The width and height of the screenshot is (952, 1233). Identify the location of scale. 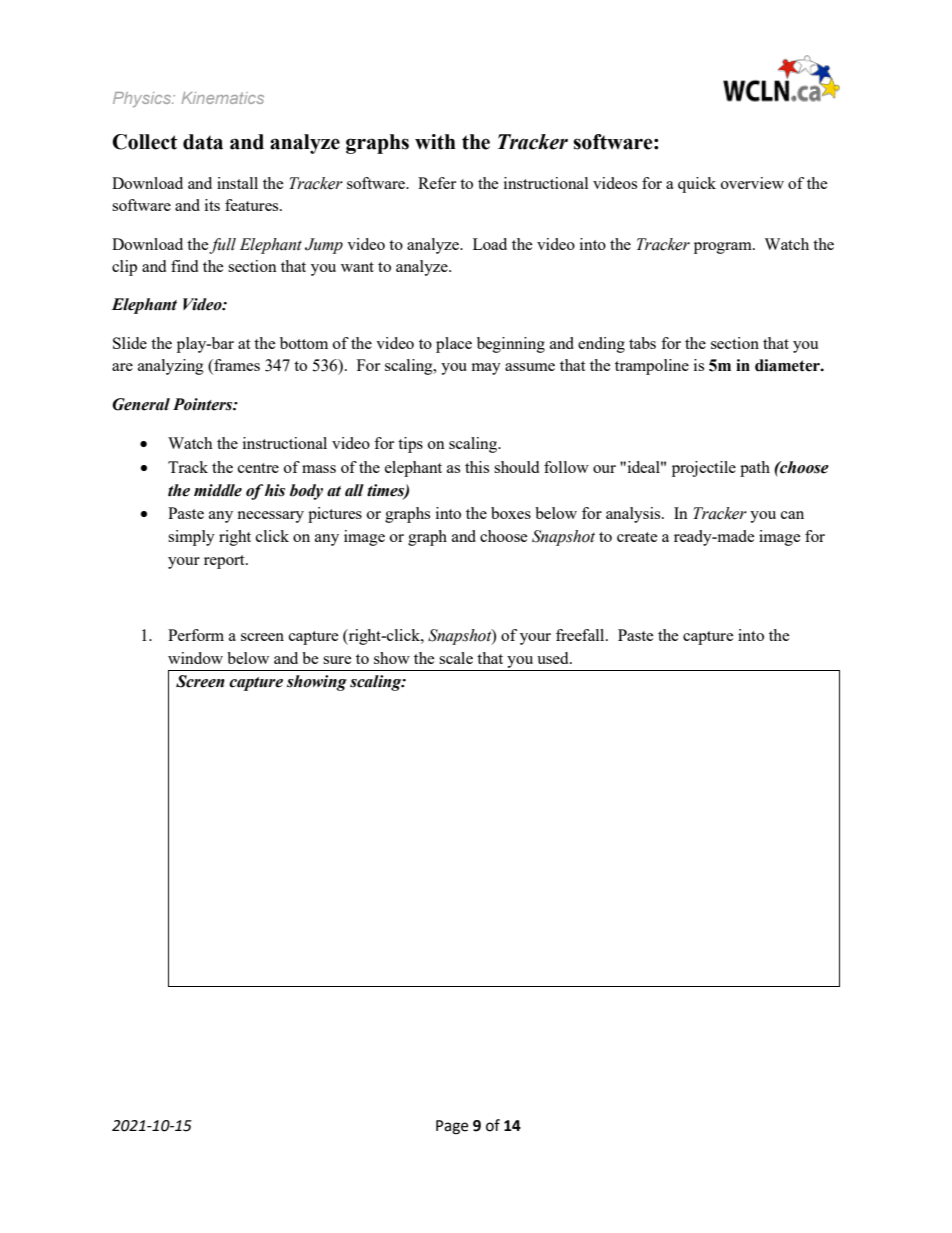
(456, 658).
